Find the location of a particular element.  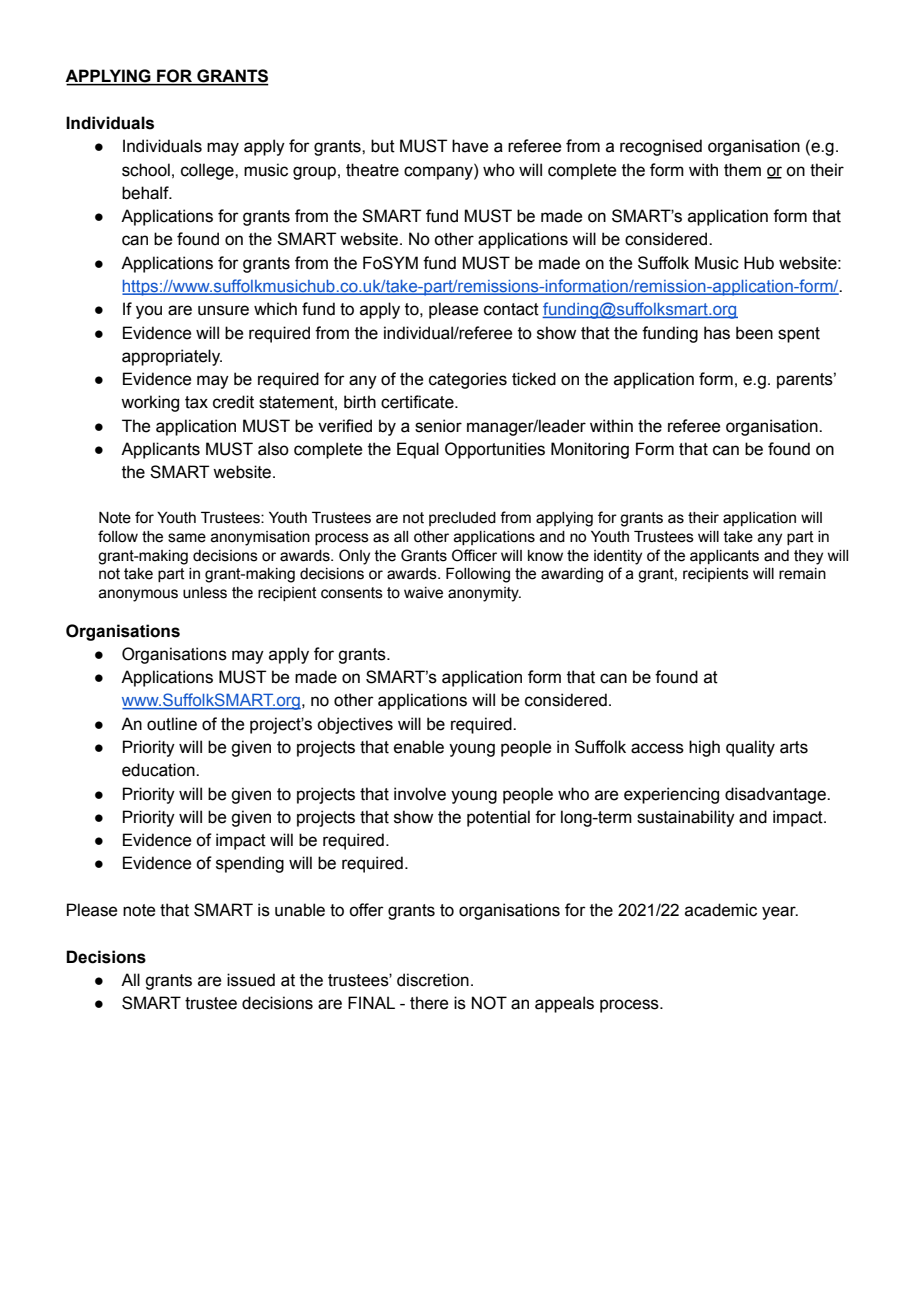

categories is located at coordinates (468, 380).
